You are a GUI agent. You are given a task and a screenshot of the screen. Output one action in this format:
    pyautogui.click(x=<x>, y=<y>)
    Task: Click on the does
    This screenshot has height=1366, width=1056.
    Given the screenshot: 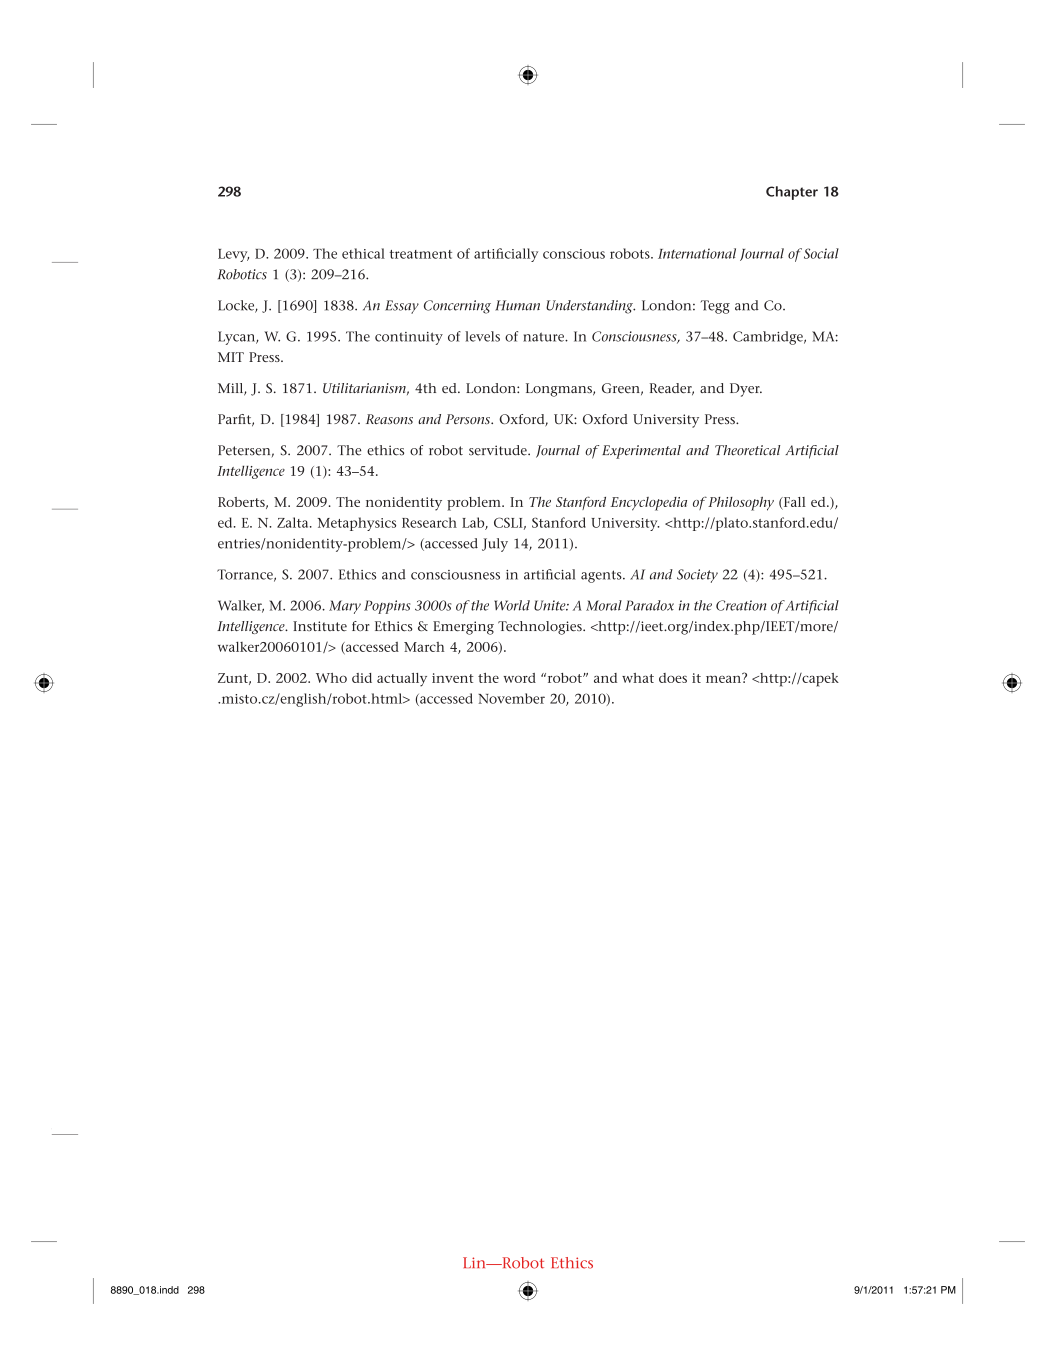 What is the action you would take?
    pyautogui.click(x=673, y=678)
